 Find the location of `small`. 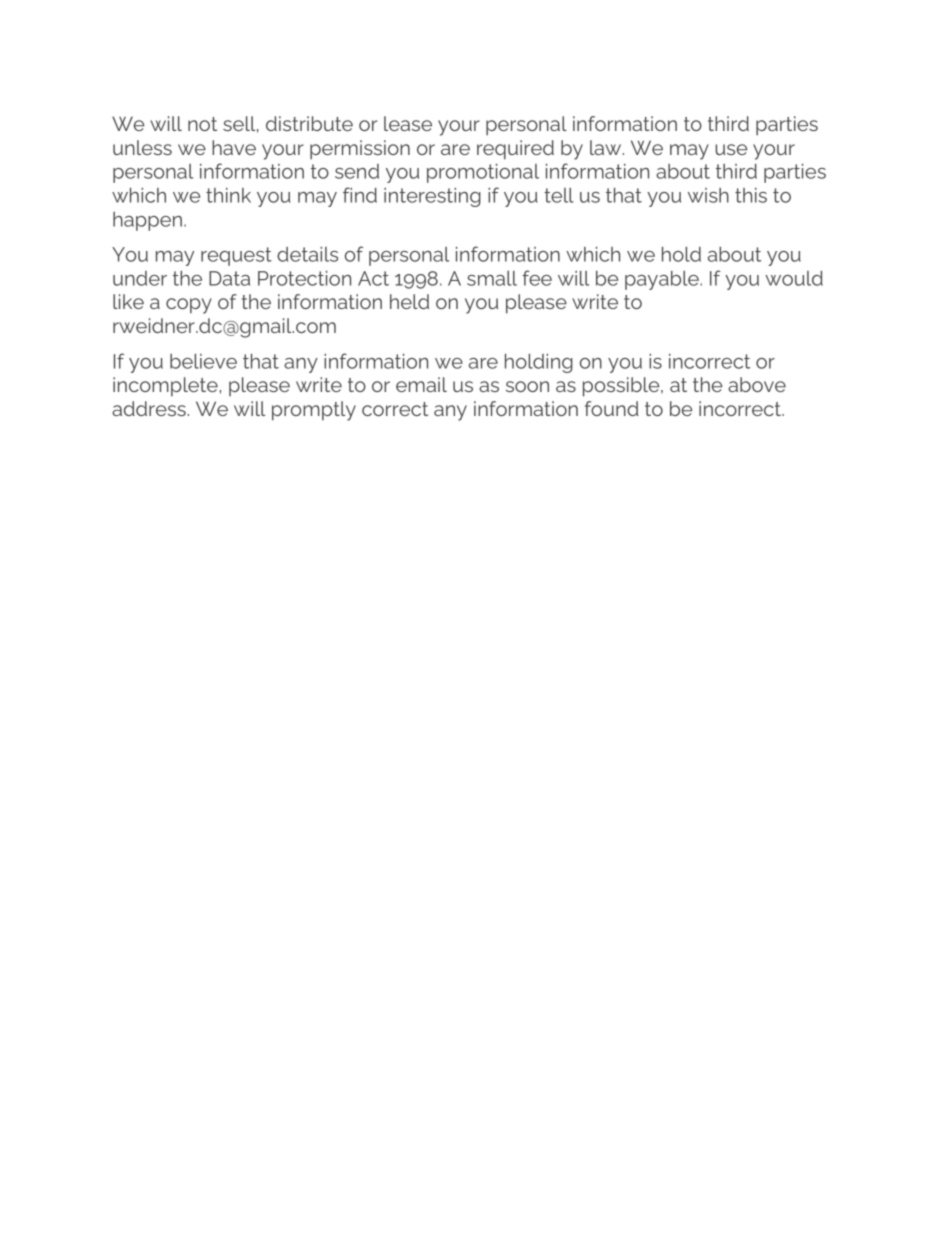

small is located at coordinates (492, 278).
